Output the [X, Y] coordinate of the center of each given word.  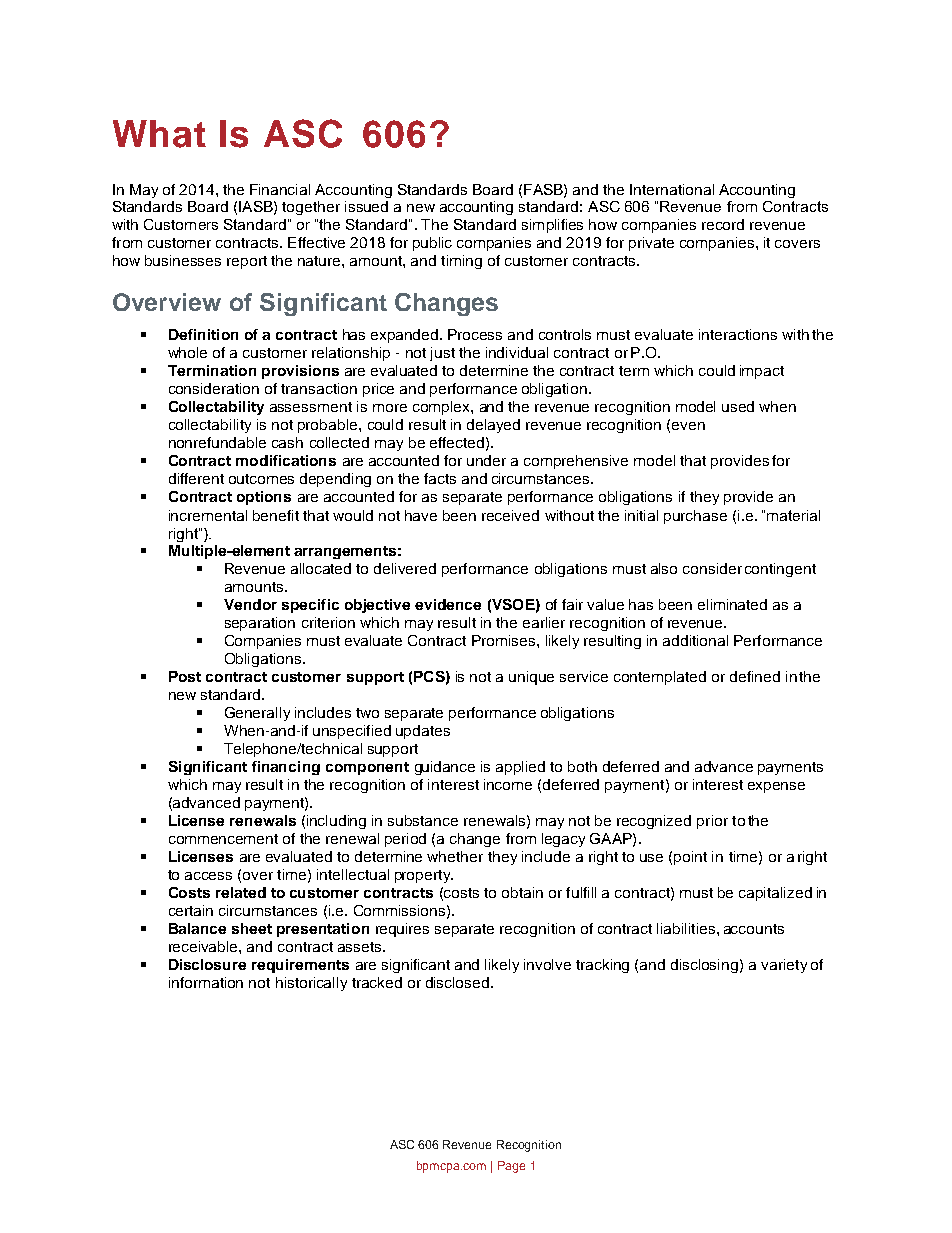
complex [442, 408]
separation [260, 624]
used [738, 406]
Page [511, 1167]
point [690, 858]
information [206, 982]
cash [287, 442]
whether [455, 856]
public [432, 244]
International [672, 189]
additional [695, 640]
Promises [505, 640]
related [241, 892]
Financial [280, 189]
